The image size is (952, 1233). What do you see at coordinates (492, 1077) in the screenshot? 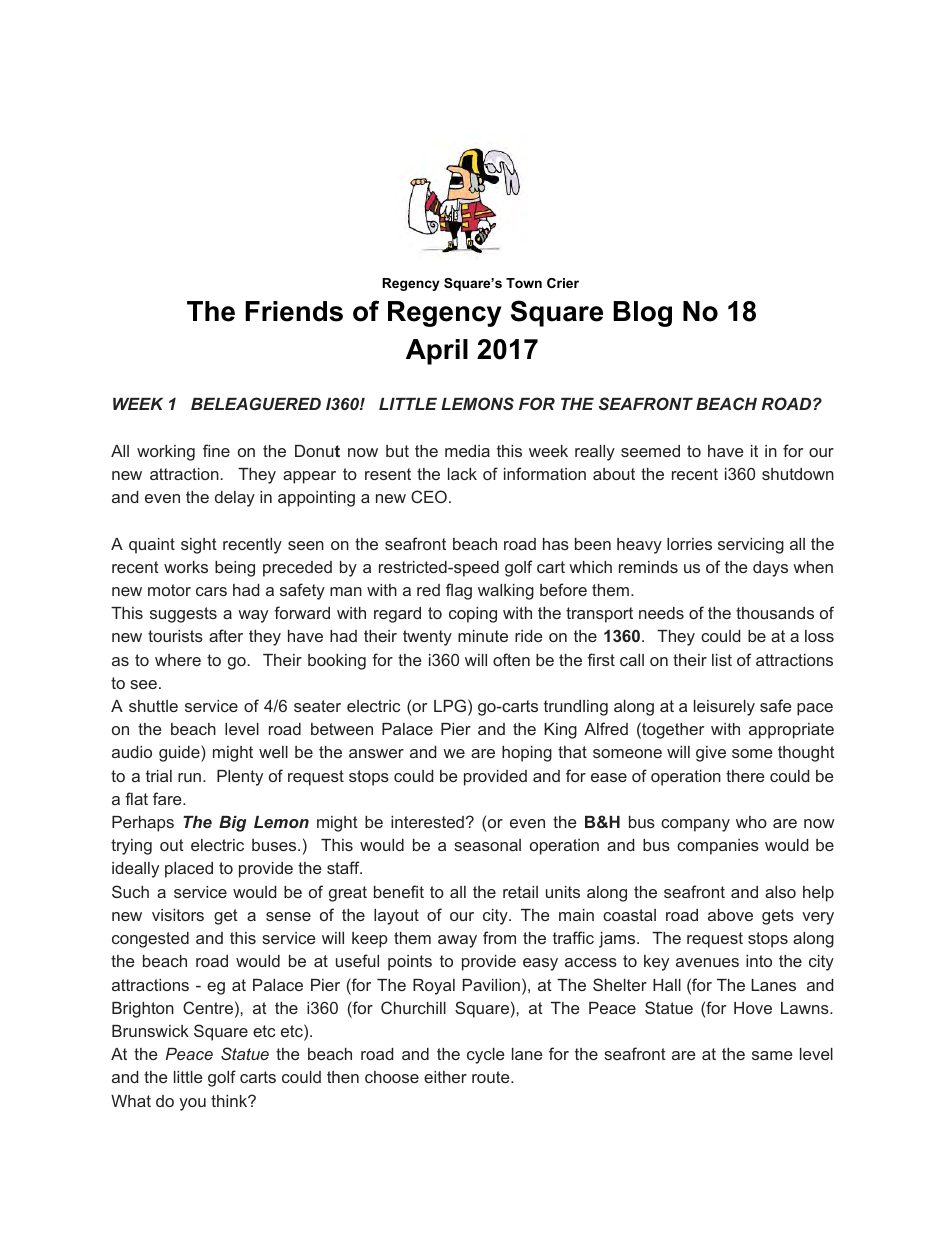
I see `route` at bounding box center [492, 1077].
